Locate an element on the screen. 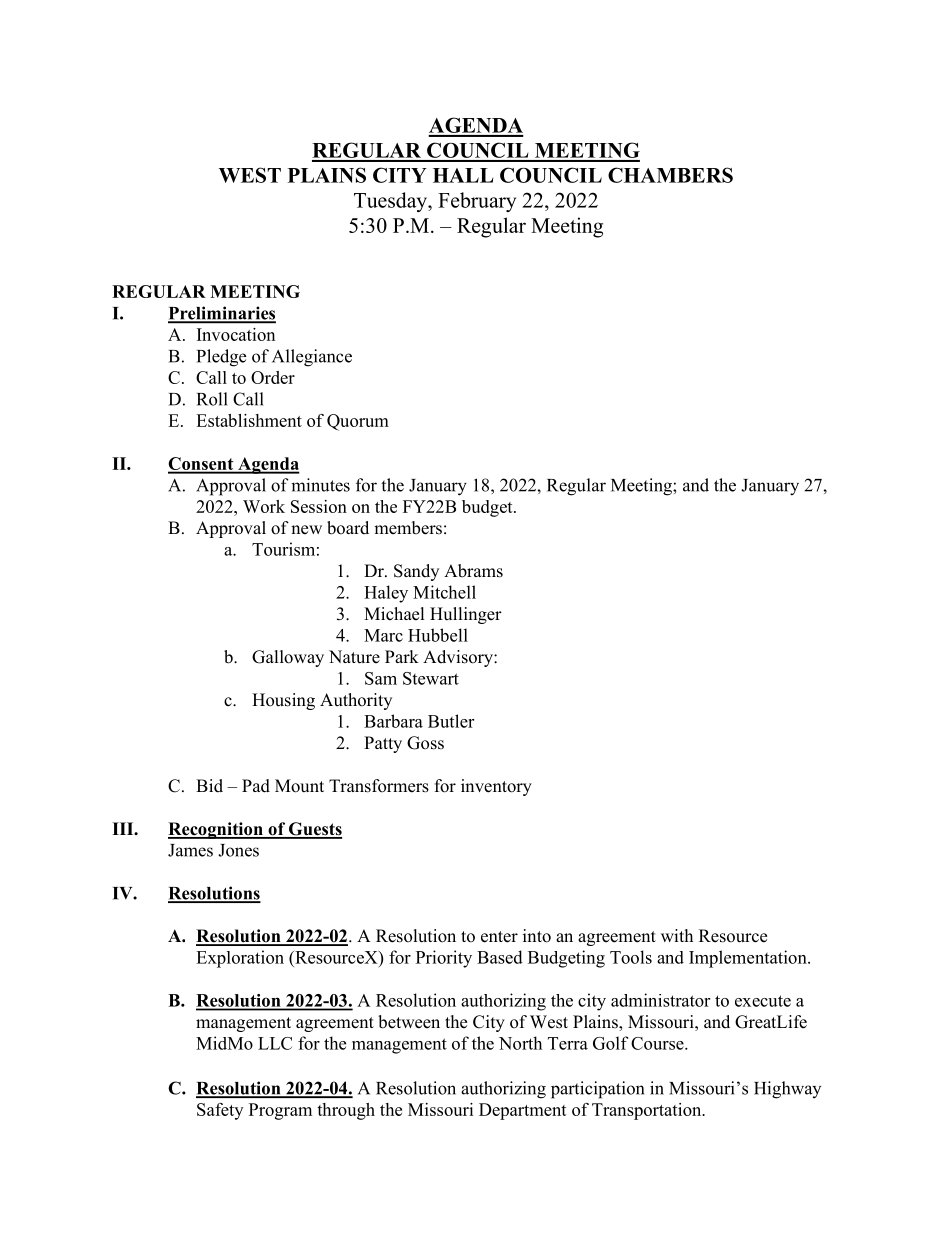 The height and width of the screenshot is (1233, 952). Highway is located at coordinates (787, 1090).
